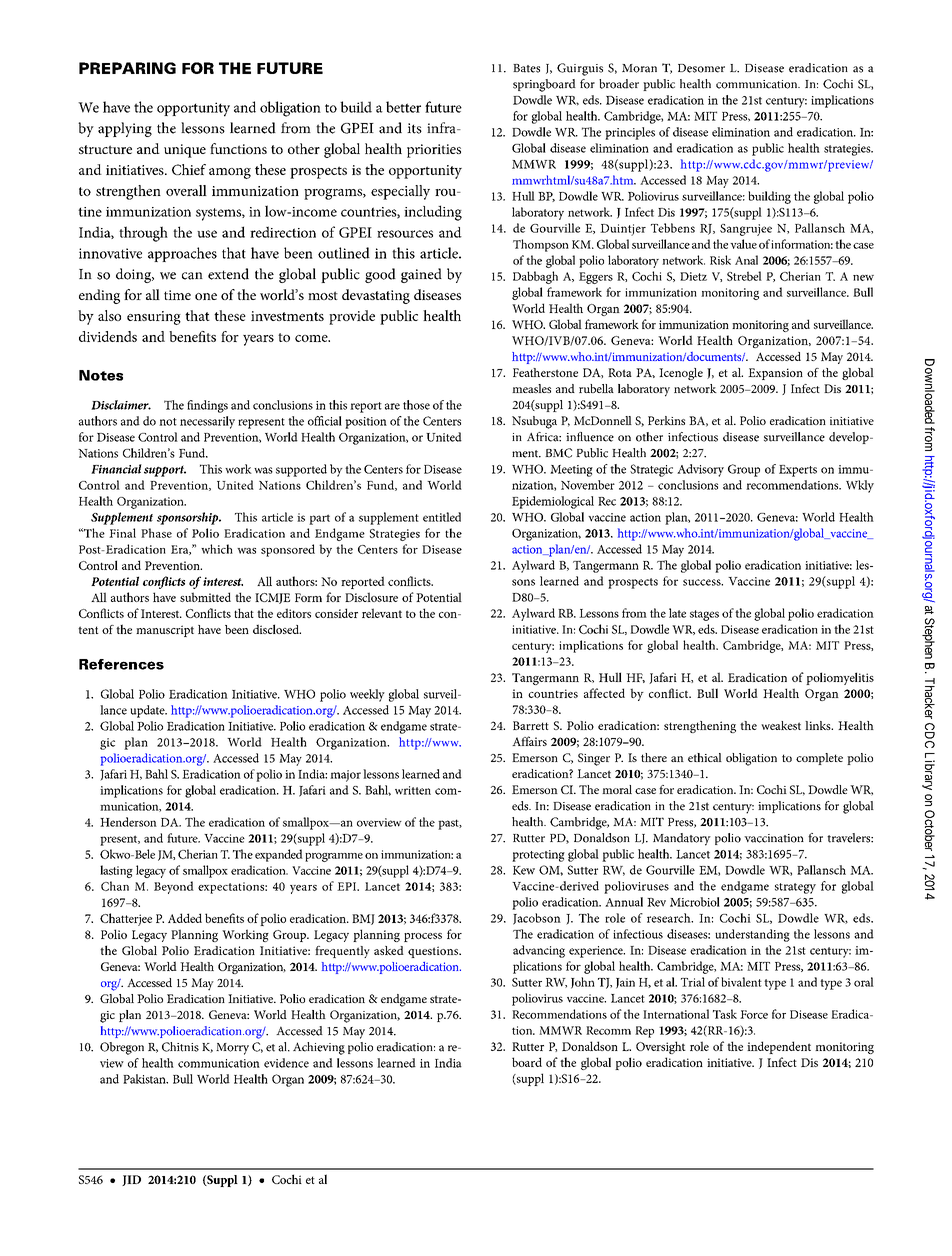 This document has width=952, height=1256. What do you see at coordinates (121, 664) in the document?
I see `References` at bounding box center [121, 664].
